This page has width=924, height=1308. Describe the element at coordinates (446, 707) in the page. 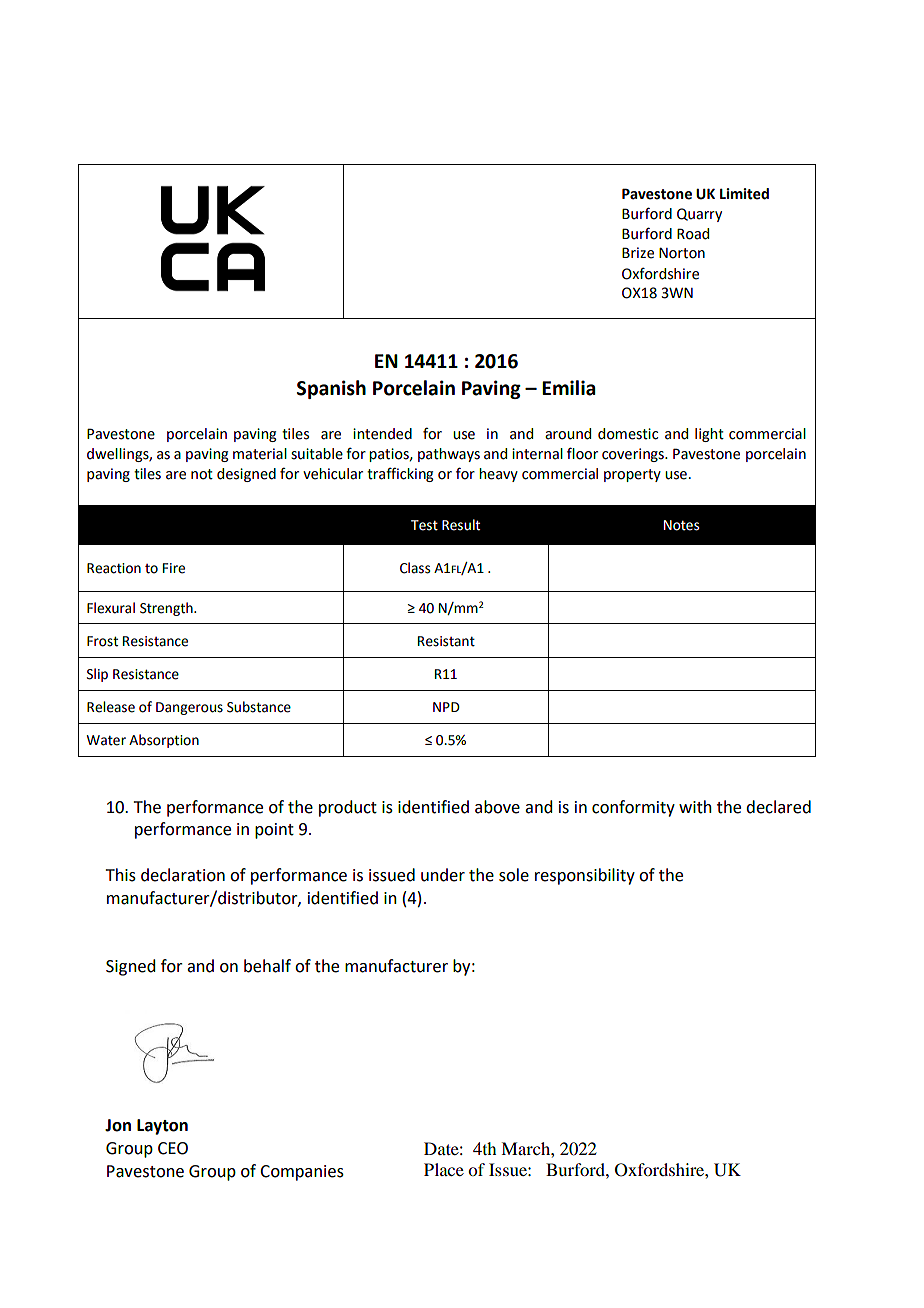

I see `NPD` at that location.
